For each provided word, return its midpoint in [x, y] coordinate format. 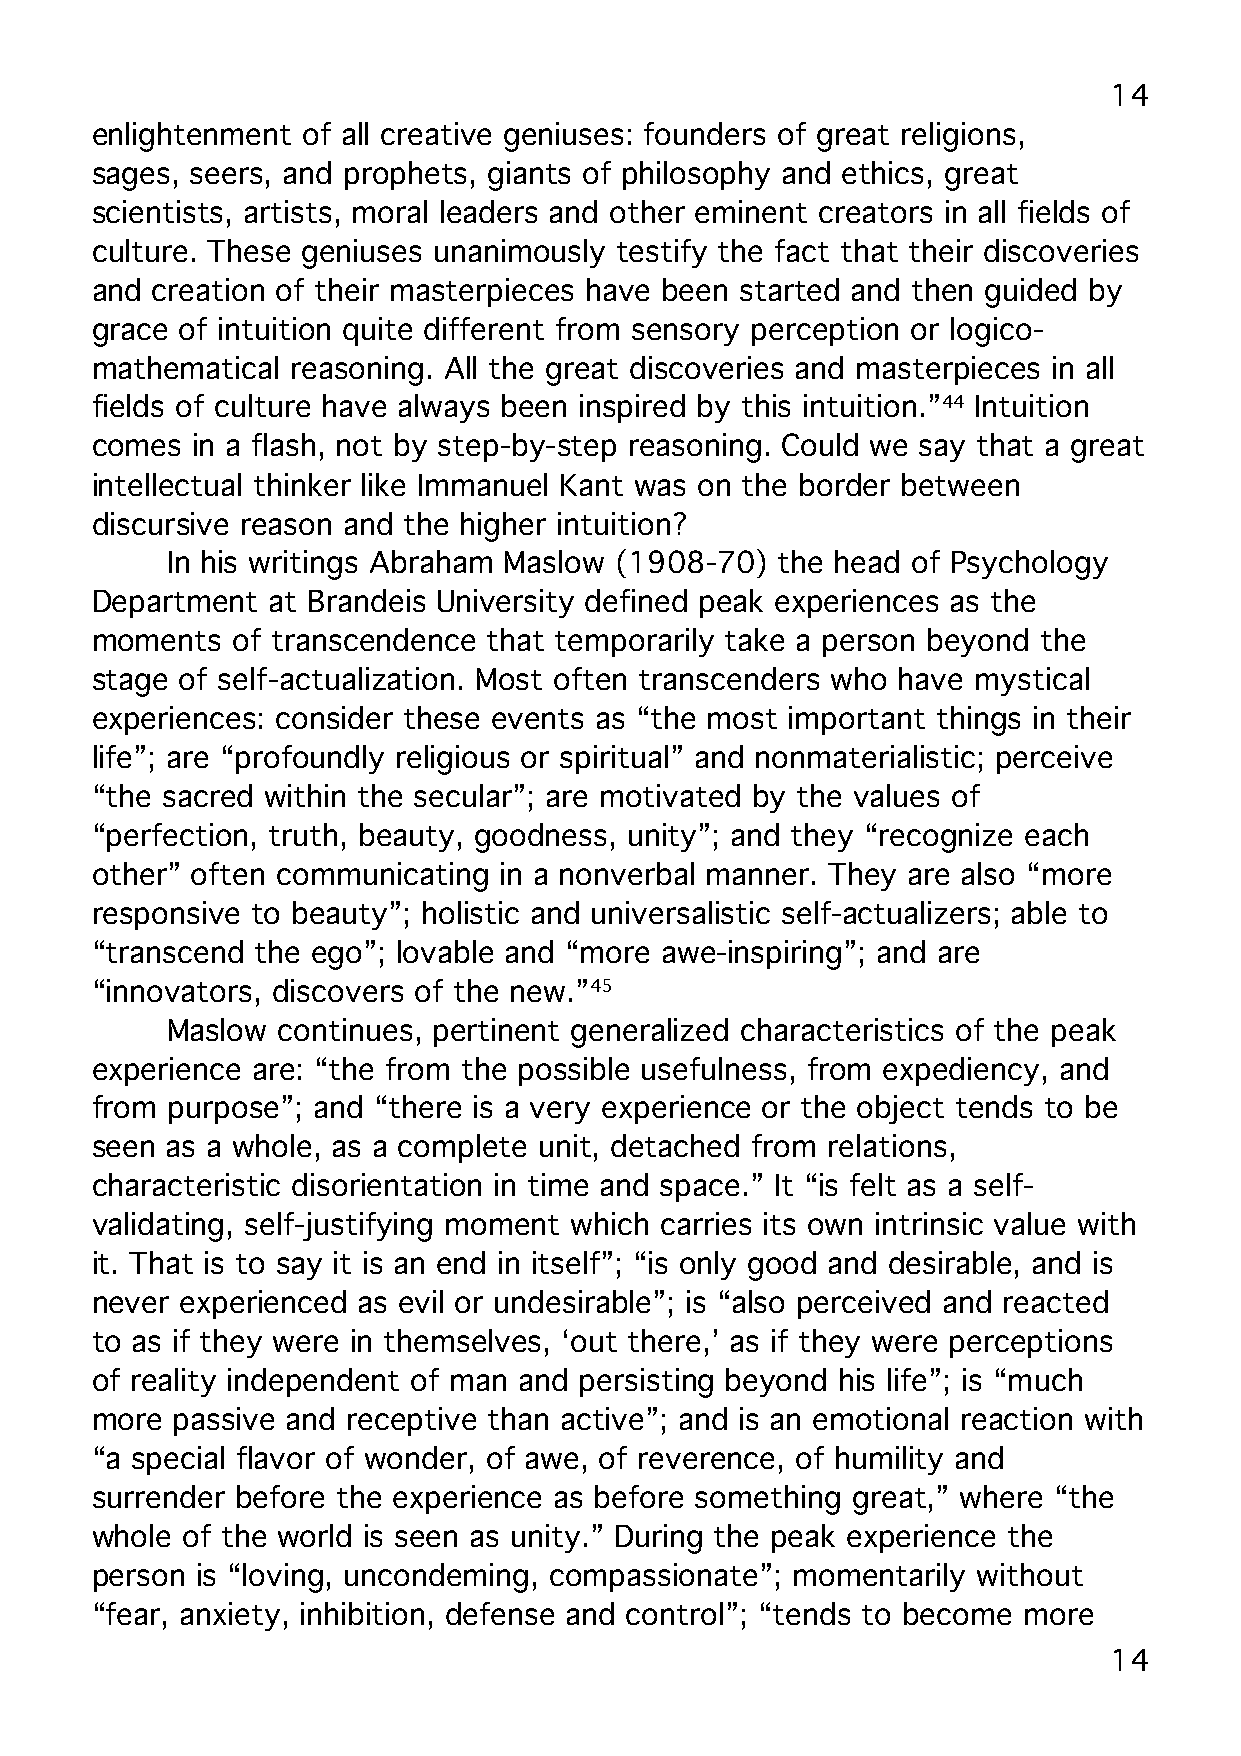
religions [958, 137]
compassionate [653, 1577]
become [957, 1613]
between [960, 484]
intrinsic [929, 1223]
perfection [177, 837]
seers [226, 175]
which [609, 1223]
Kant [592, 485]
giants [529, 176]
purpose [223, 1112]
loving [283, 1578]
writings [303, 565]
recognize [946, 838]
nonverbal [627, 873]
